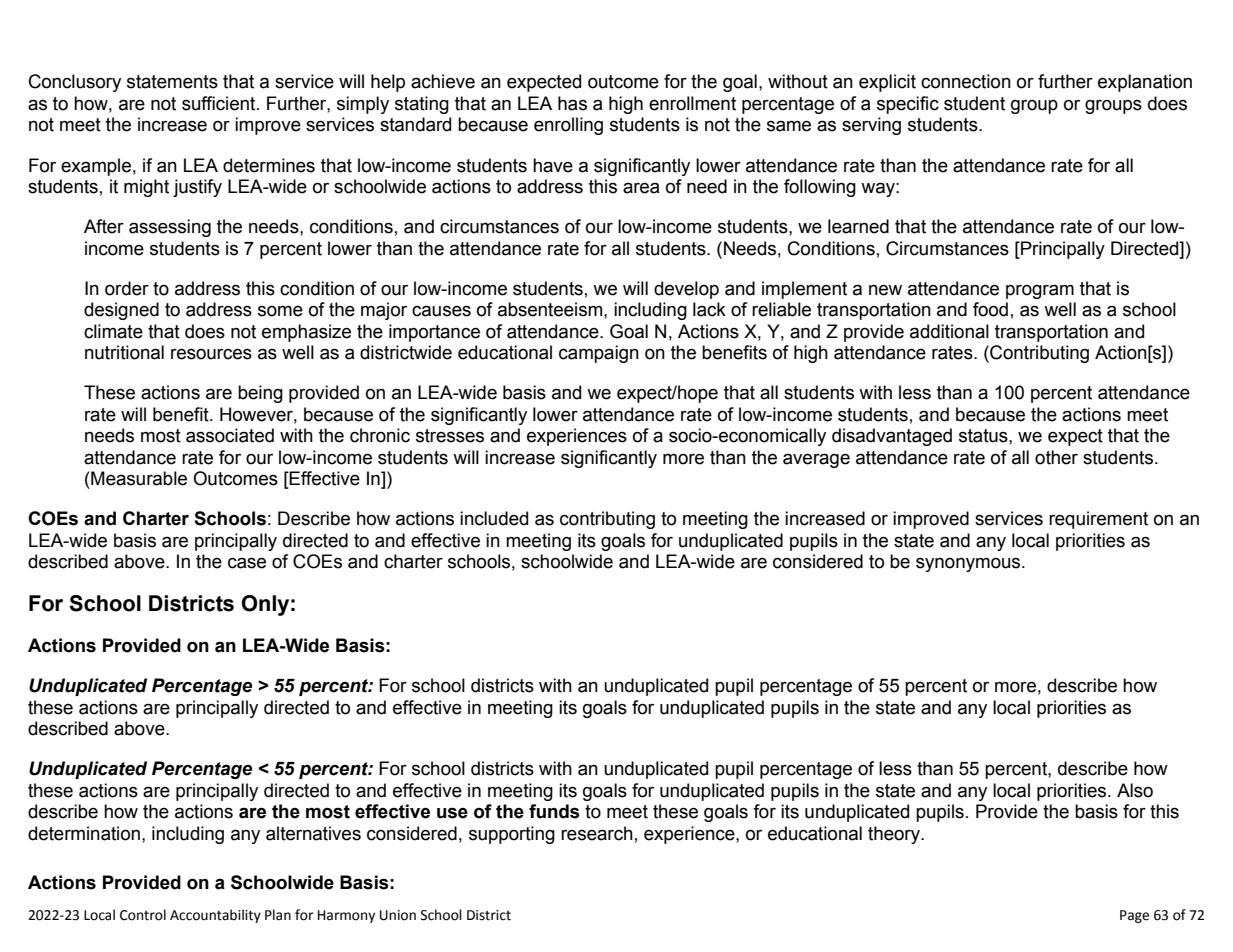 The image size is (1233, 952). What do you see at coordinates (1098, 520) in the document?
I see `requirement` at bounding box center [1098, 520].
